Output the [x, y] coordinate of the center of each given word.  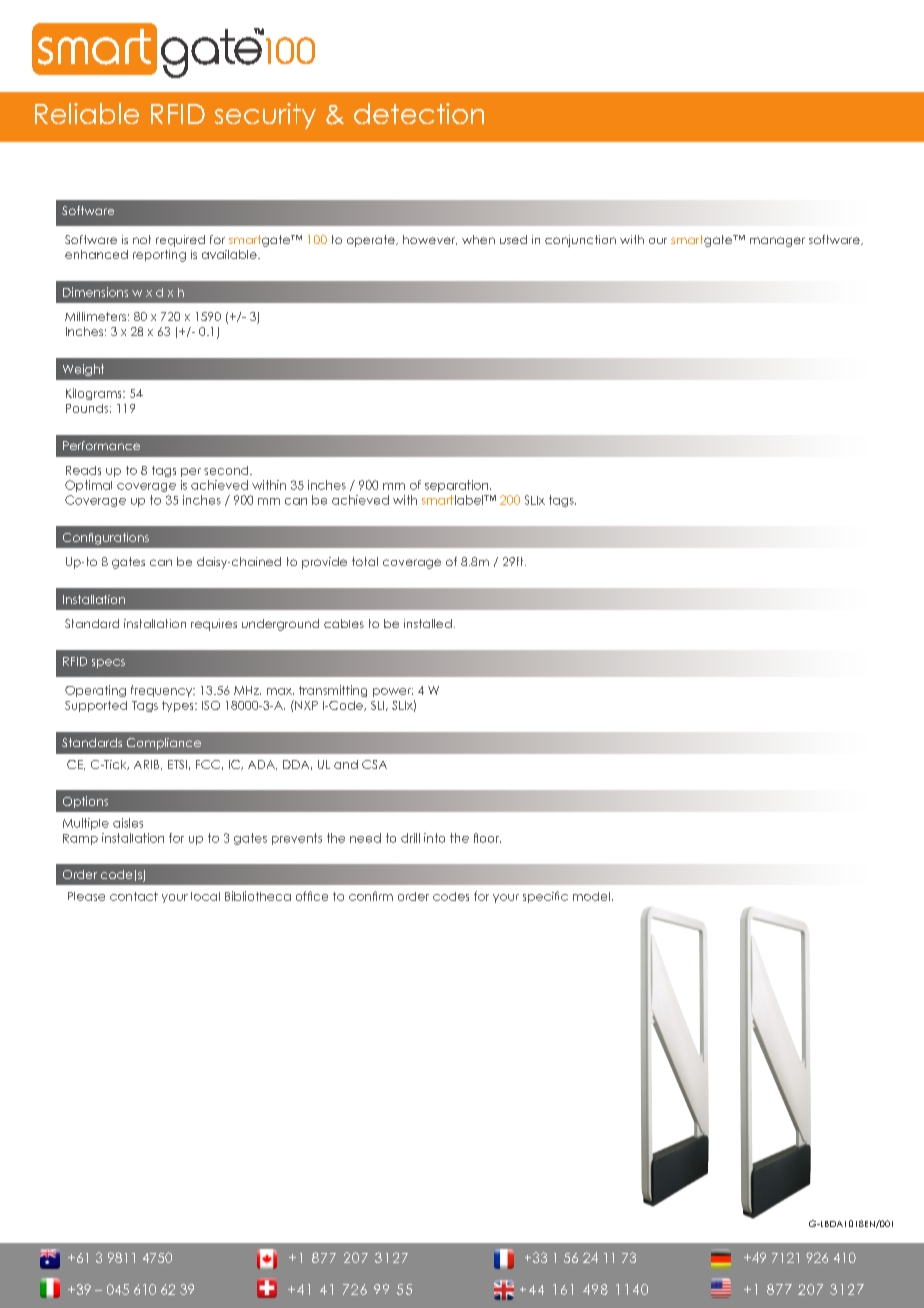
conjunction [580, 241]
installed [428, 623]
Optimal [88, 486]
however [430, 240]
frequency [163, 691]
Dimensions [95, 292]
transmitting [333, 691]
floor [487, 838]
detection [419, 113]
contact [134, 896]
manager [777, 242]
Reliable [87, 113]
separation [458, 486]
